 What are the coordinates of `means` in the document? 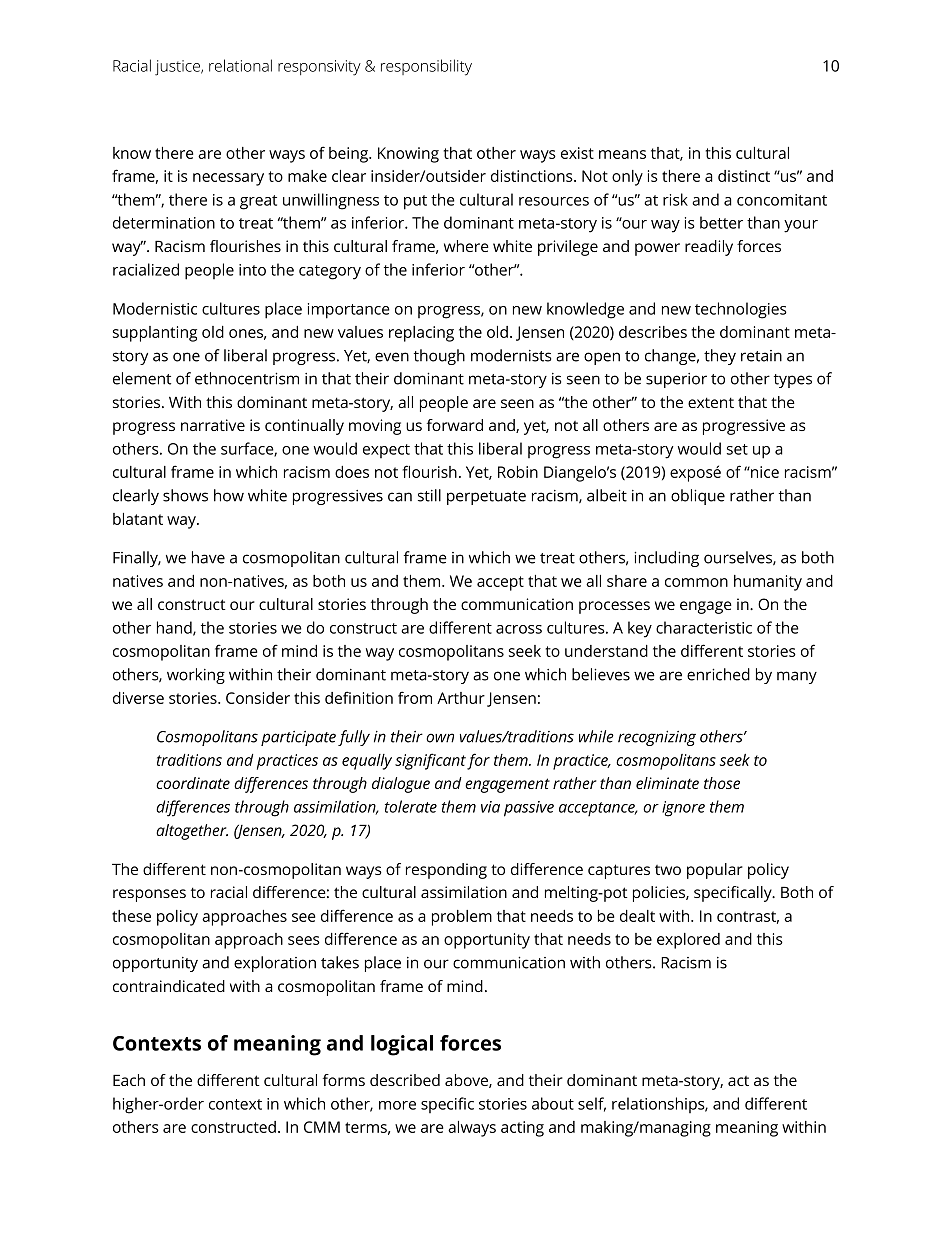 It's located at (622, 154).
